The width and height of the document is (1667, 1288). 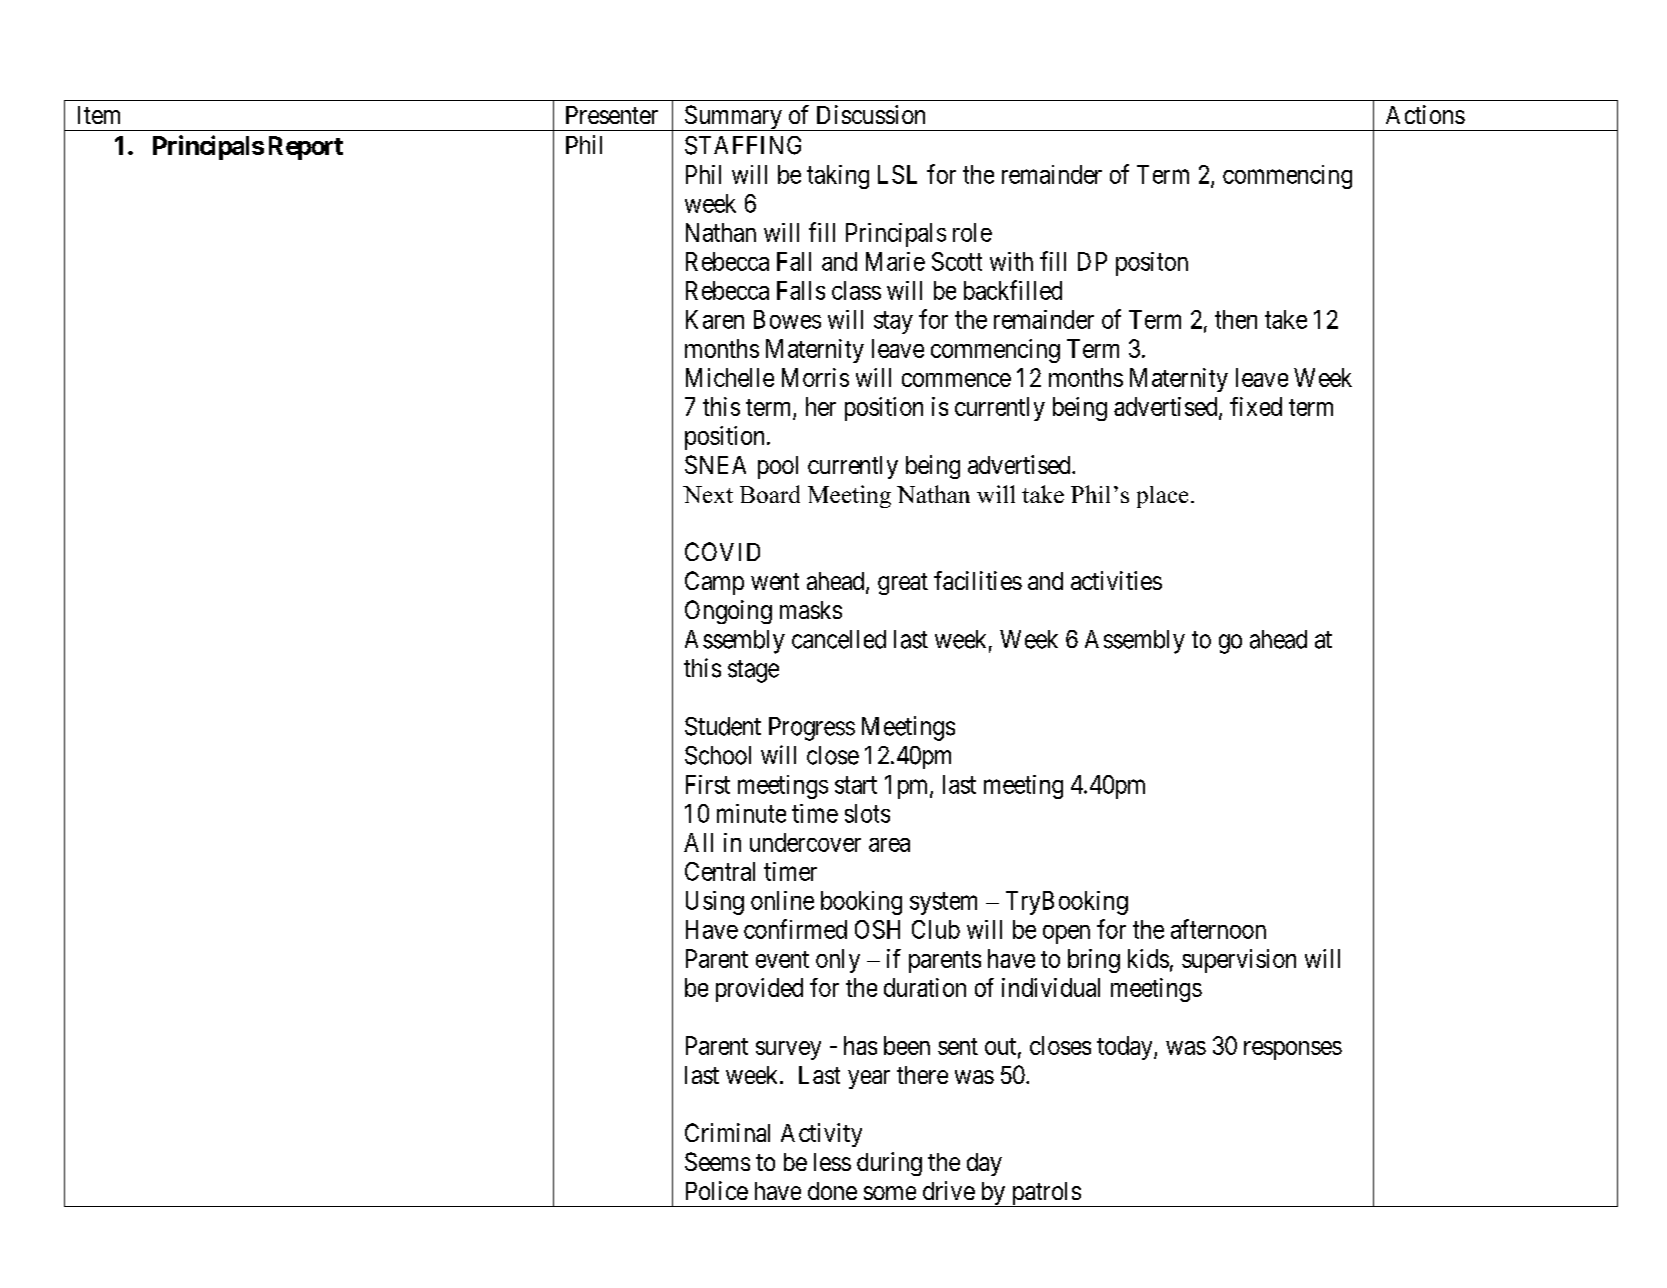 What do you see at coordinates (715, 903) in the document?
I see `Using` at bounding box center [715, 903].
